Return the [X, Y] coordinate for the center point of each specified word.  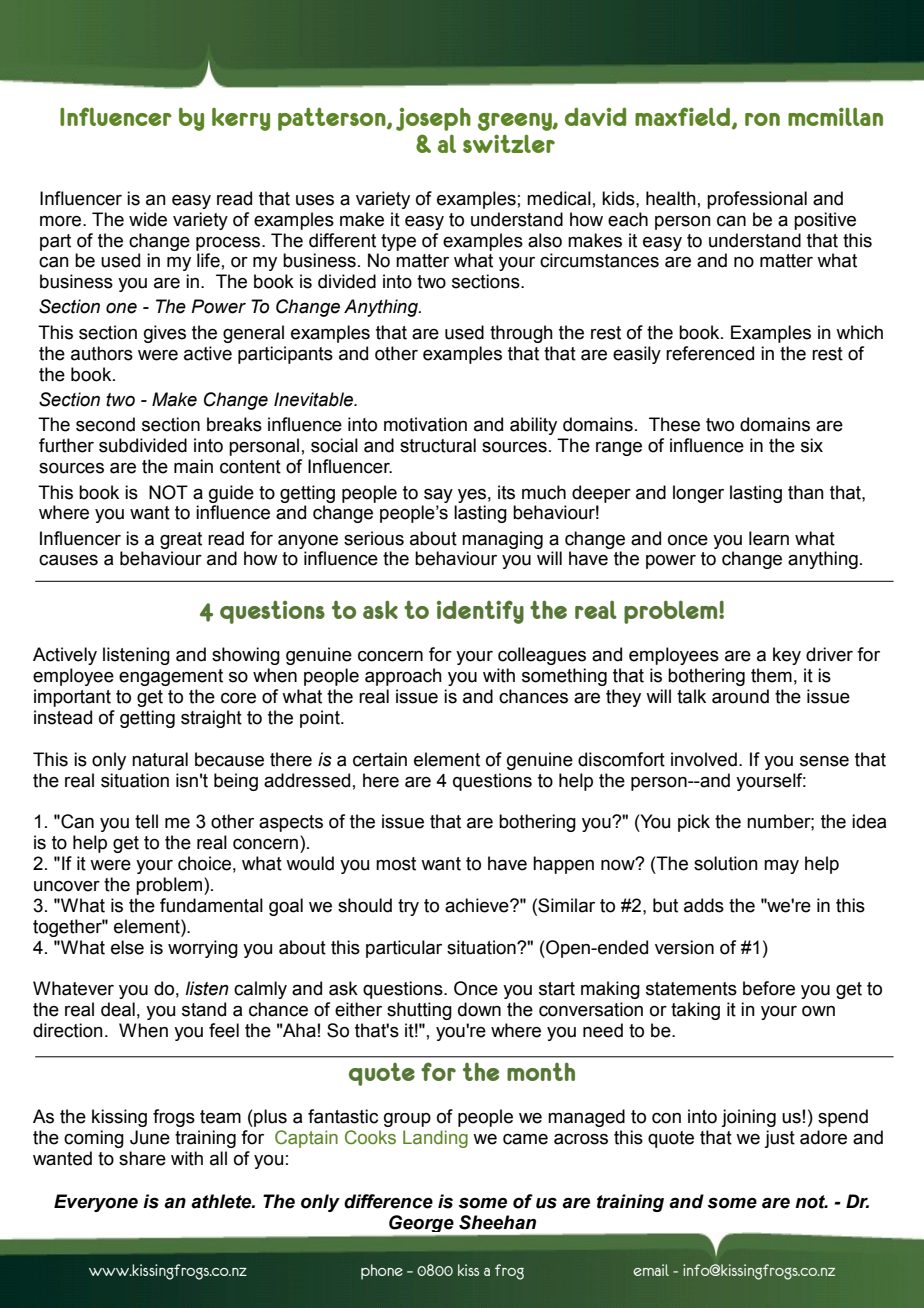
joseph [433, 119]
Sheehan [497, 1222]
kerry [241, 119]
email [651, 1270]
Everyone [96, 1203]
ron [762, 119]
